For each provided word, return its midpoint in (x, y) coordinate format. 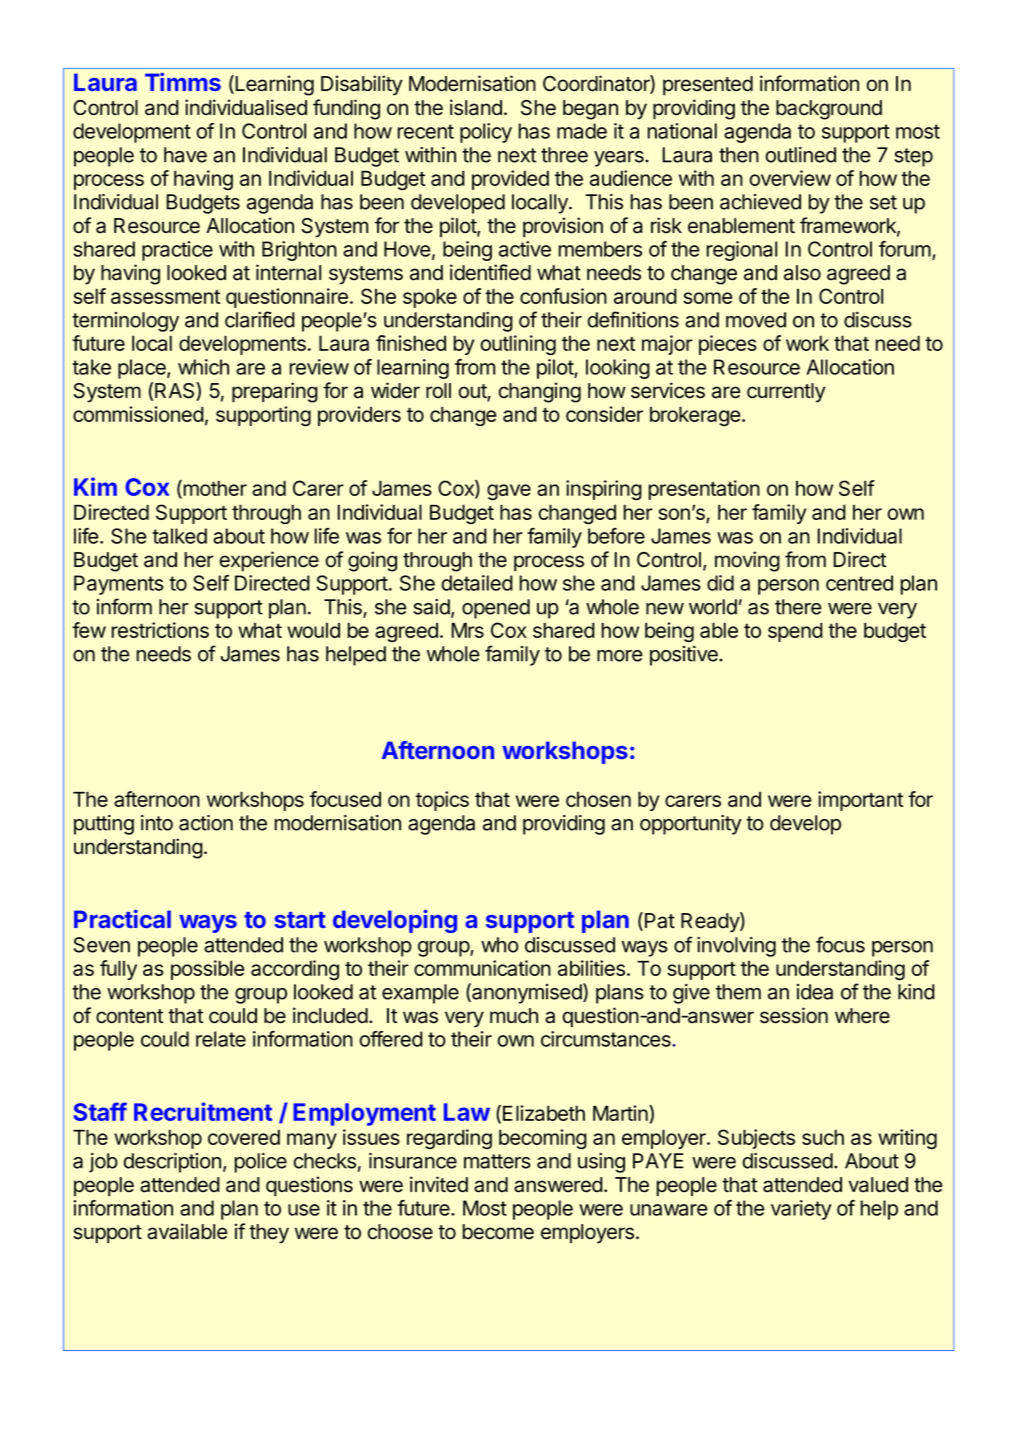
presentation (704, 490)
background (829, 110)
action (206, 823)
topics (442, 801)
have (185, 155)
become (498, 1232)
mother (214, 489)
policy (486, 133)
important (860, 801)
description (172, 1163)
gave (509, 492)
